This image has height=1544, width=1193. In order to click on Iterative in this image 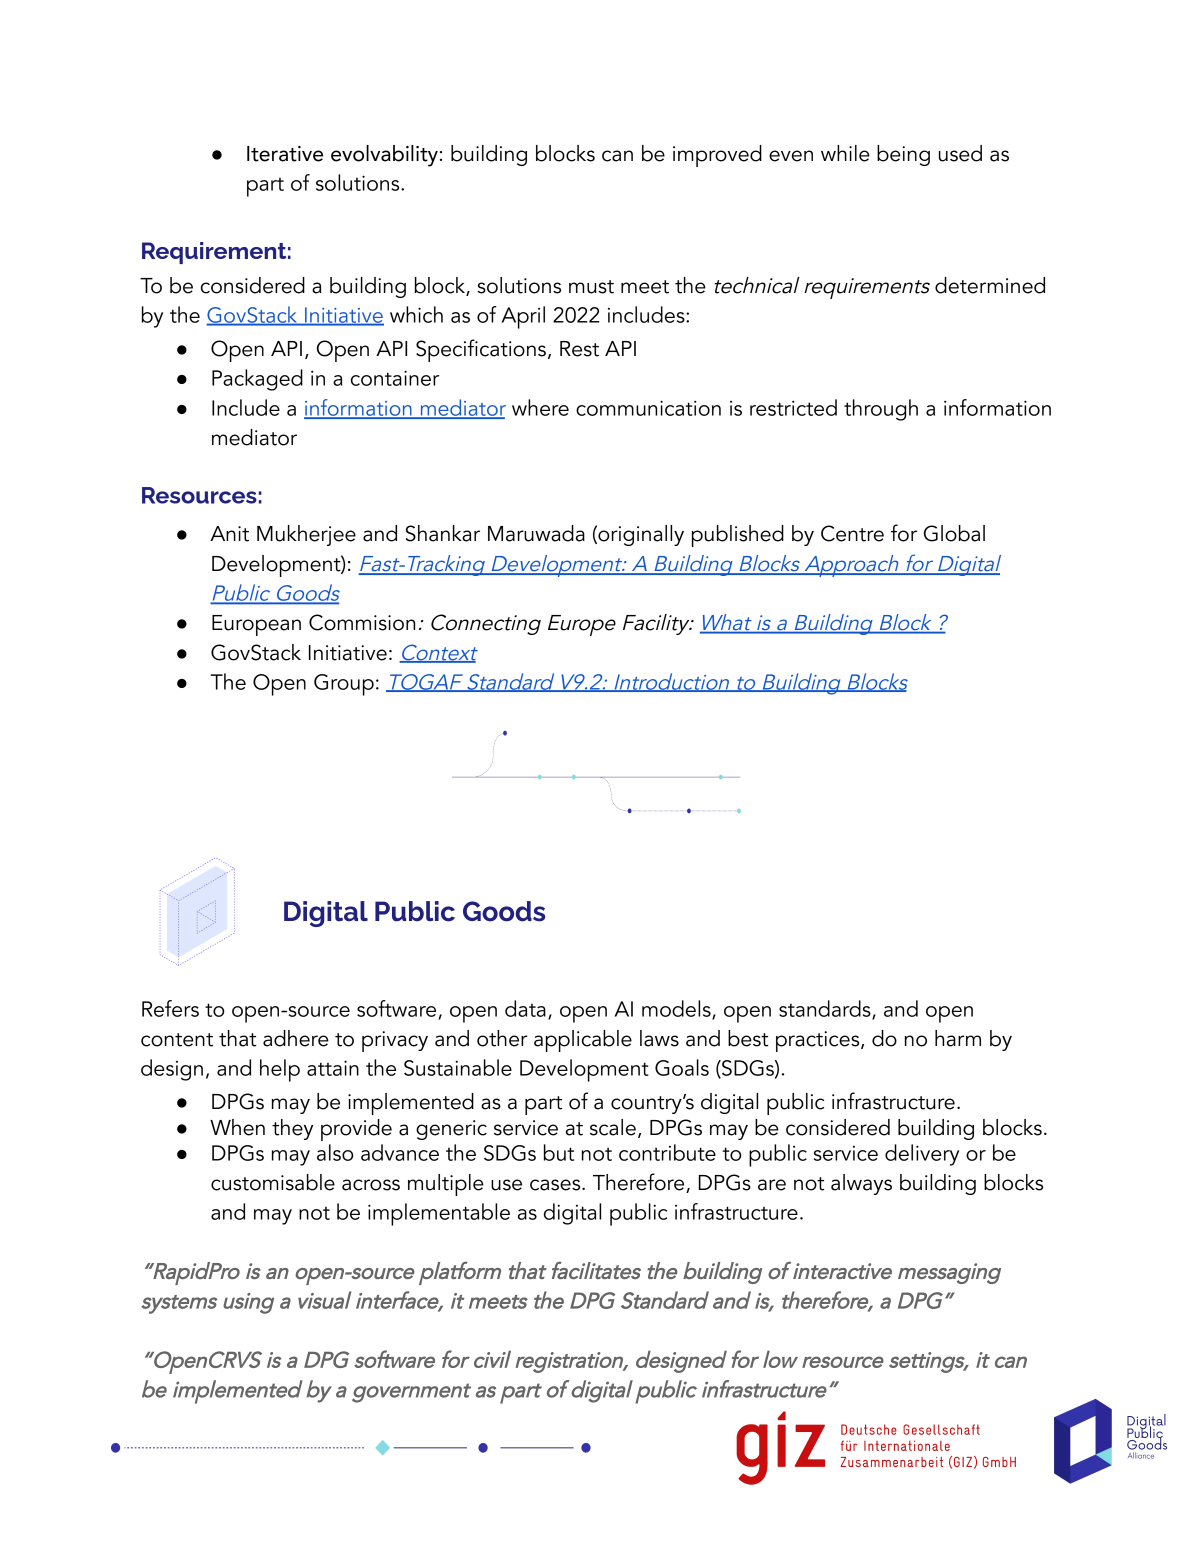, I will do `click(285, 154)`.
